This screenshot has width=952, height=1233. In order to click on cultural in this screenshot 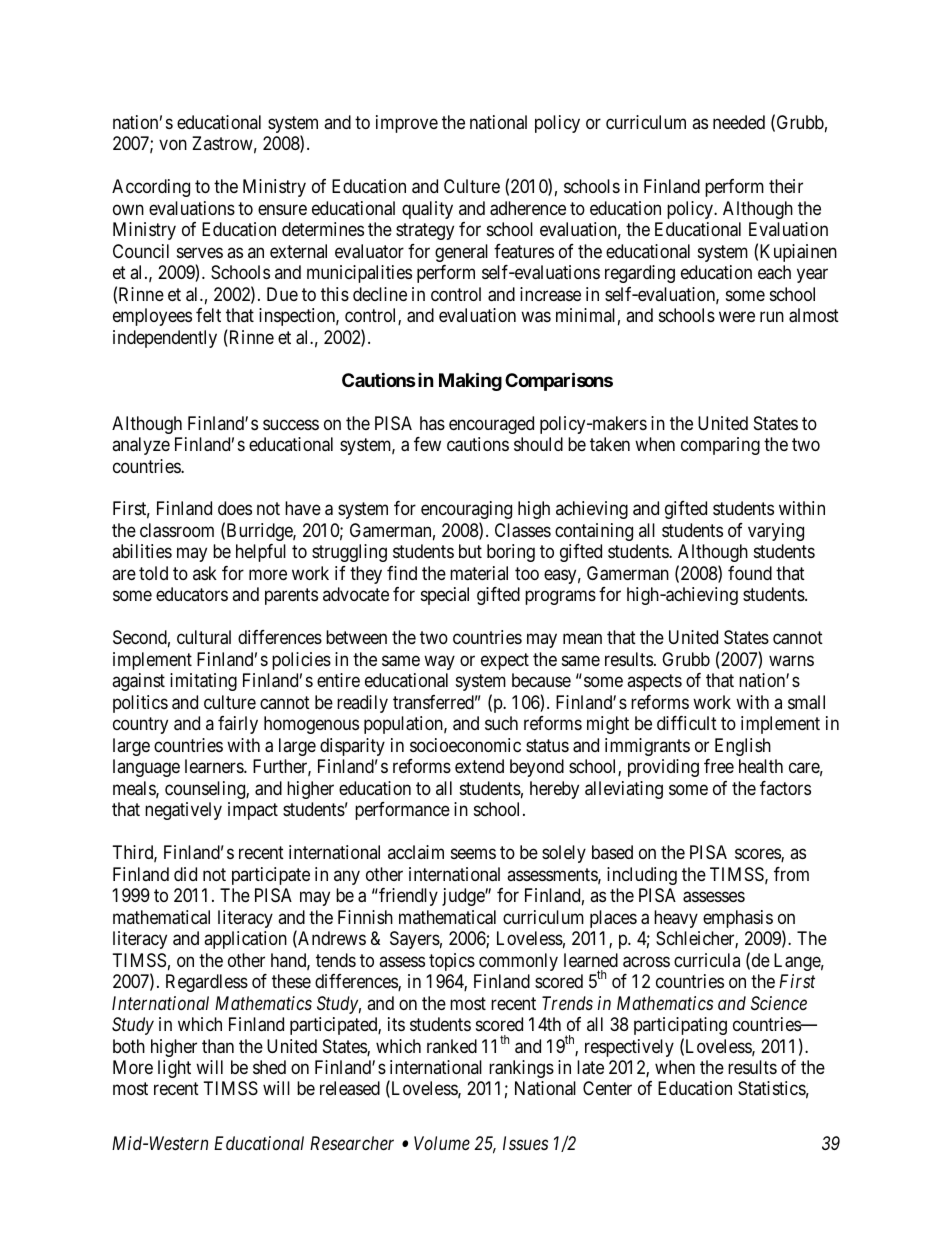, I will do `click(204, 637)`.
